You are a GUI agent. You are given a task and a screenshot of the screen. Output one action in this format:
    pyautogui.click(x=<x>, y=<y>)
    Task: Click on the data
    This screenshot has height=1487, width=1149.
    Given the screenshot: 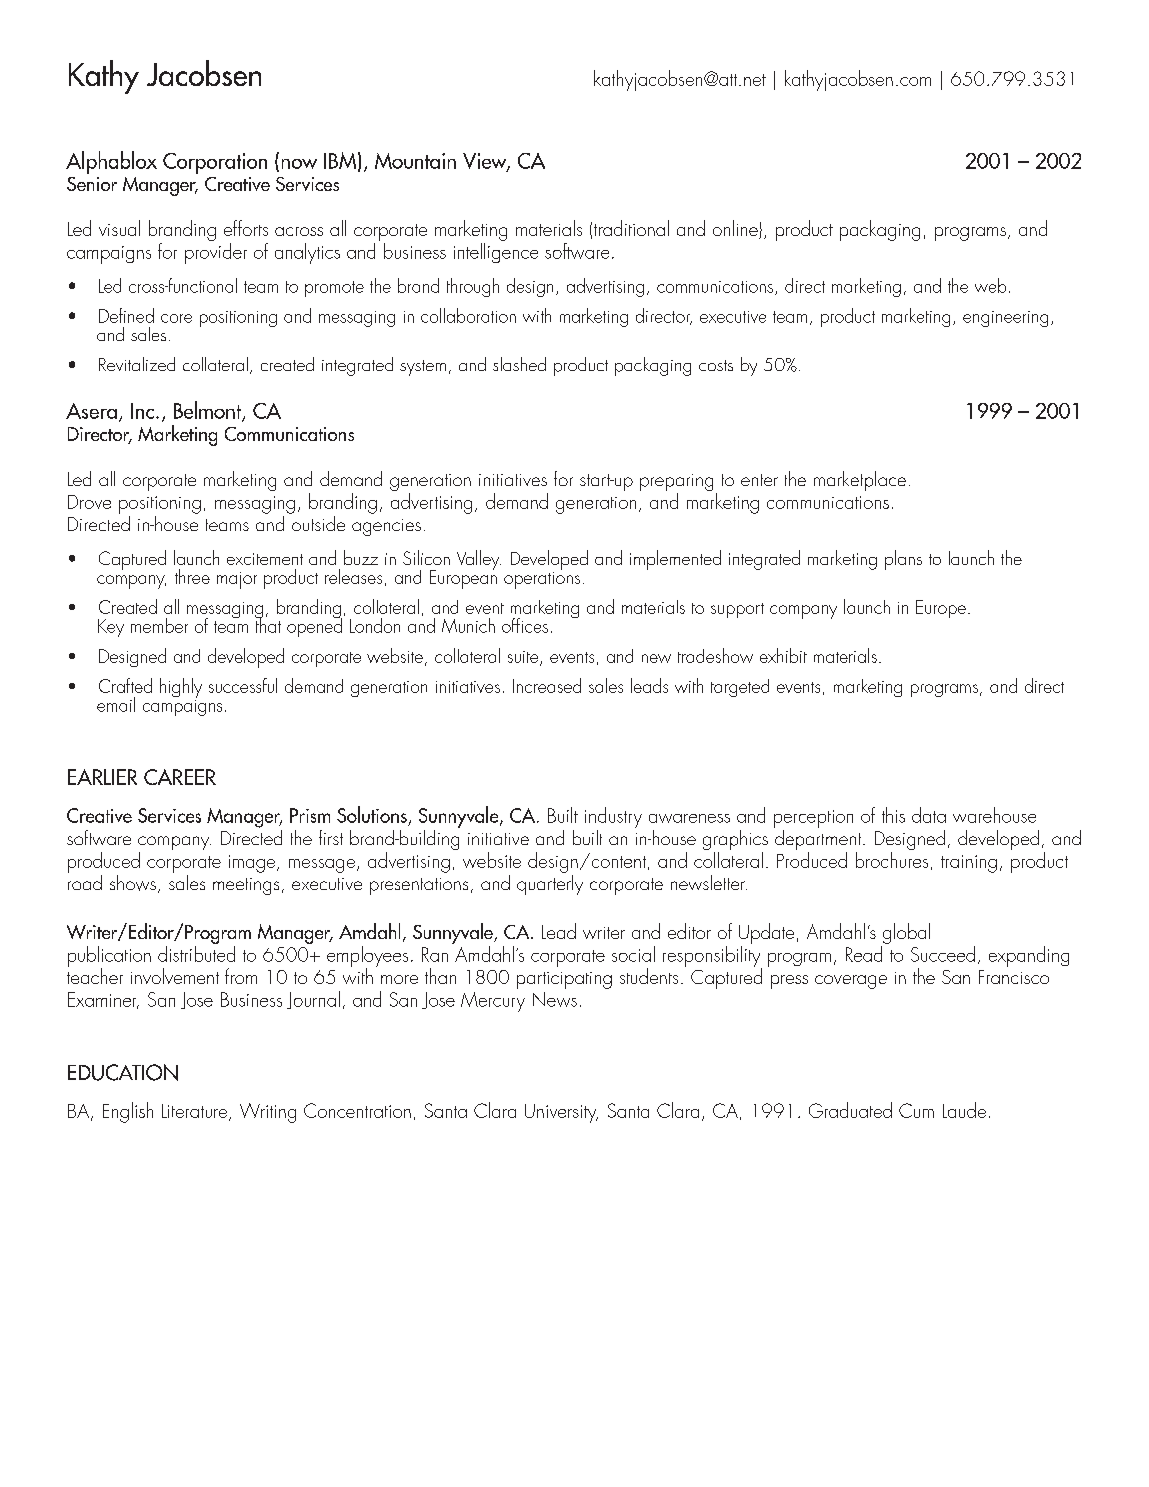 What is the action you would take?
    pyautogui.click(x=929, y=815)
